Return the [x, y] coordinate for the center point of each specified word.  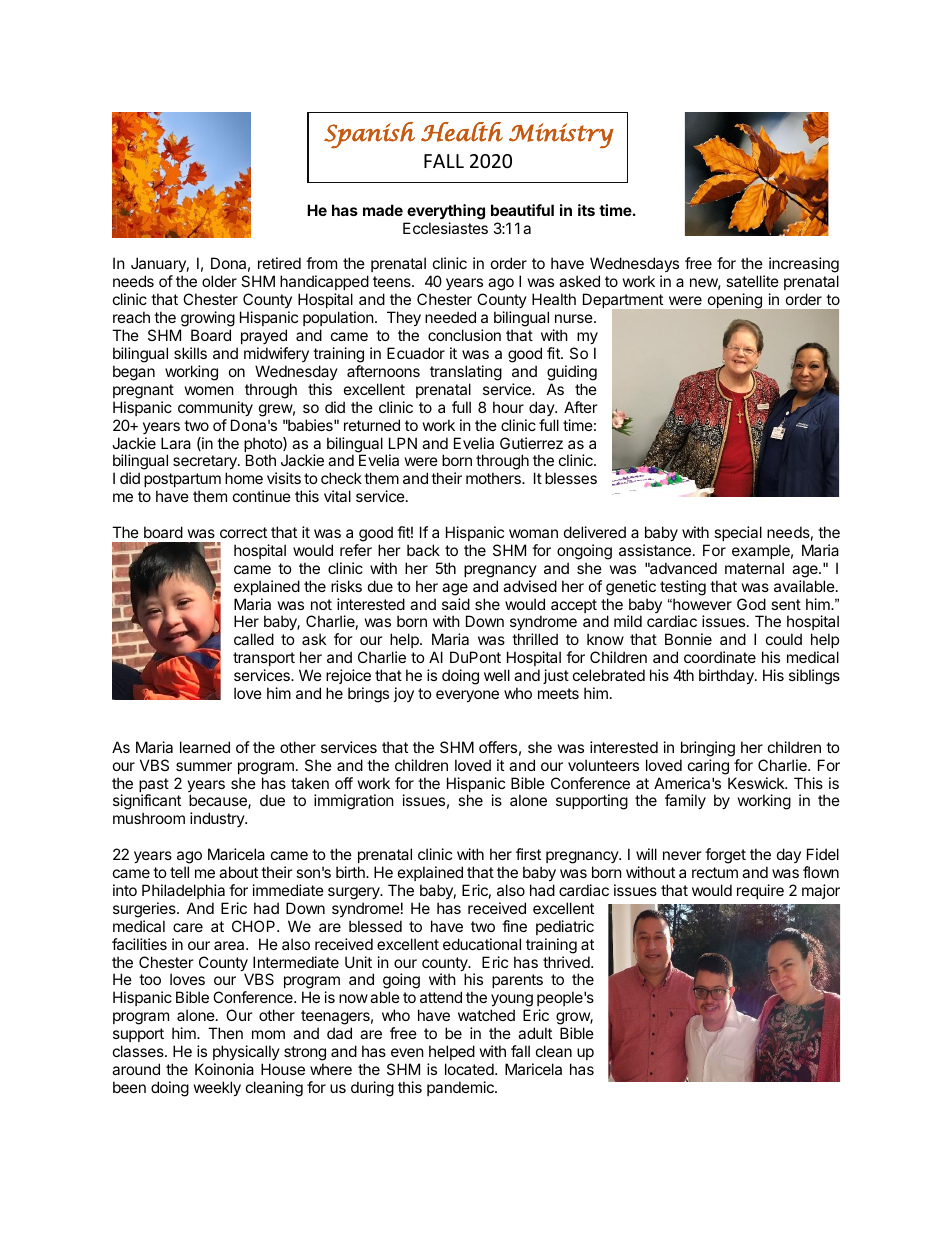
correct [243, 532]
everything [446, 212]
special [738, 533]
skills [190, 353]
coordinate [720, 657]
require [760, 891]
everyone [467, 696]
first [528, 854]
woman [533, 533]
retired [279, 263]
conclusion [464, 335]
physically [246, 1054]
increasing [804, 266]
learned [205, 747]
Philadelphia [183, 891]
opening [735, 300]
